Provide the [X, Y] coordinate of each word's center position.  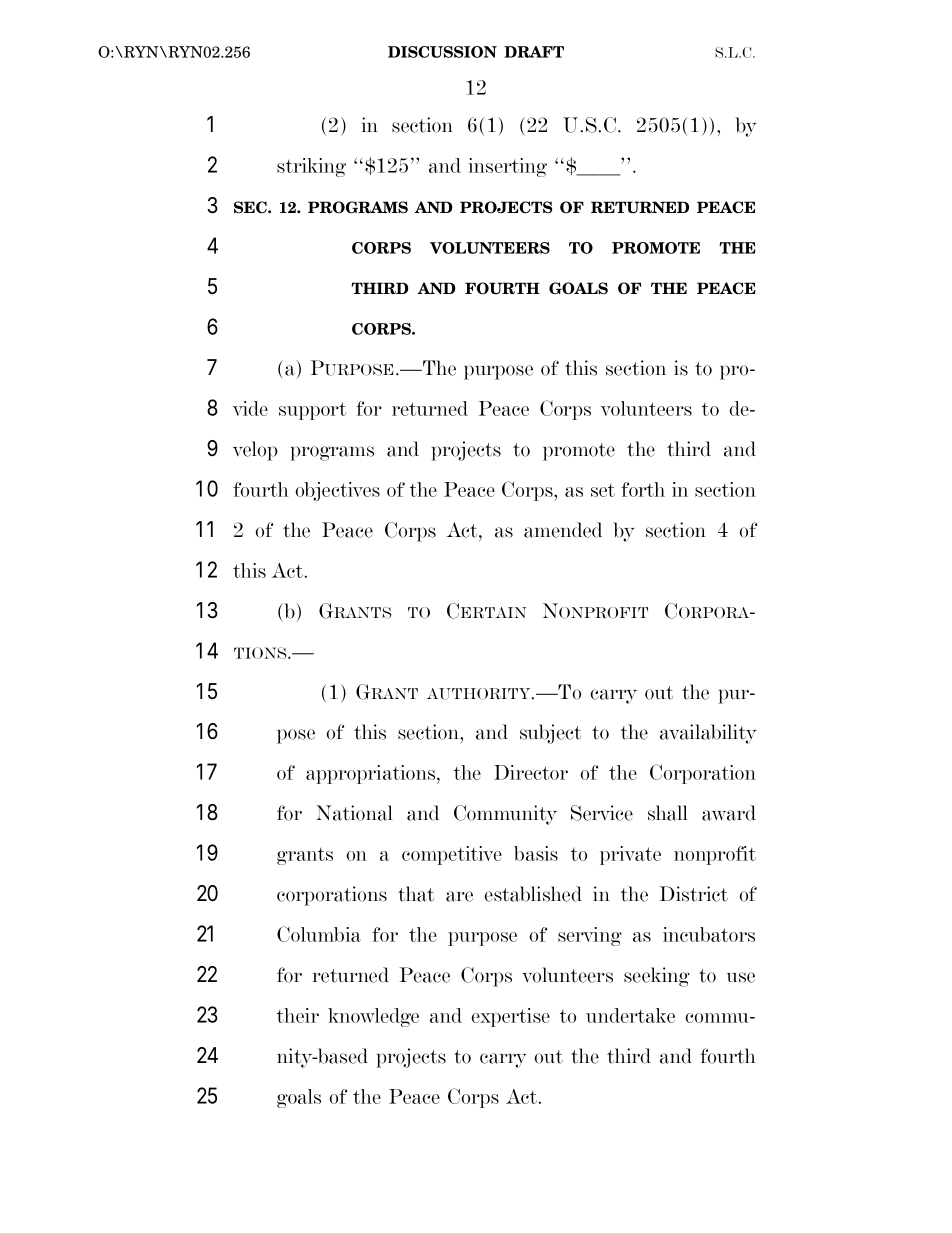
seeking [657, 977]
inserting [507, 167]
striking [311, 167]
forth [643, 489]
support [312, 411]
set [603, 490]
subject [550, 734]
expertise [511, 1017]
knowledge [373, 1017]
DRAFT [534, 52]
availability [708, 734]
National [354, 813]
